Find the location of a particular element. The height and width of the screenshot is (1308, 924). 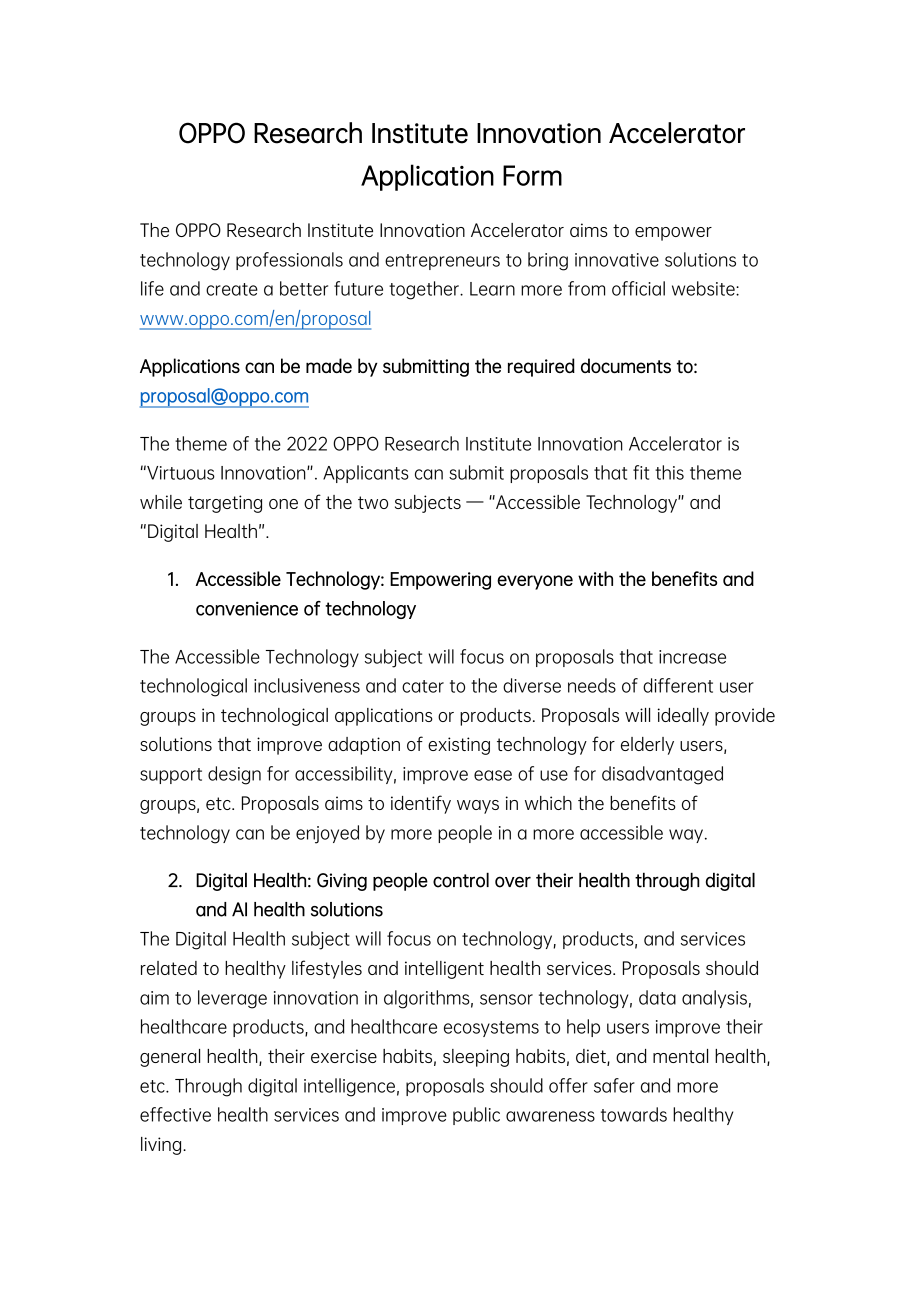

innovative is located at coordinates (617, 260).
